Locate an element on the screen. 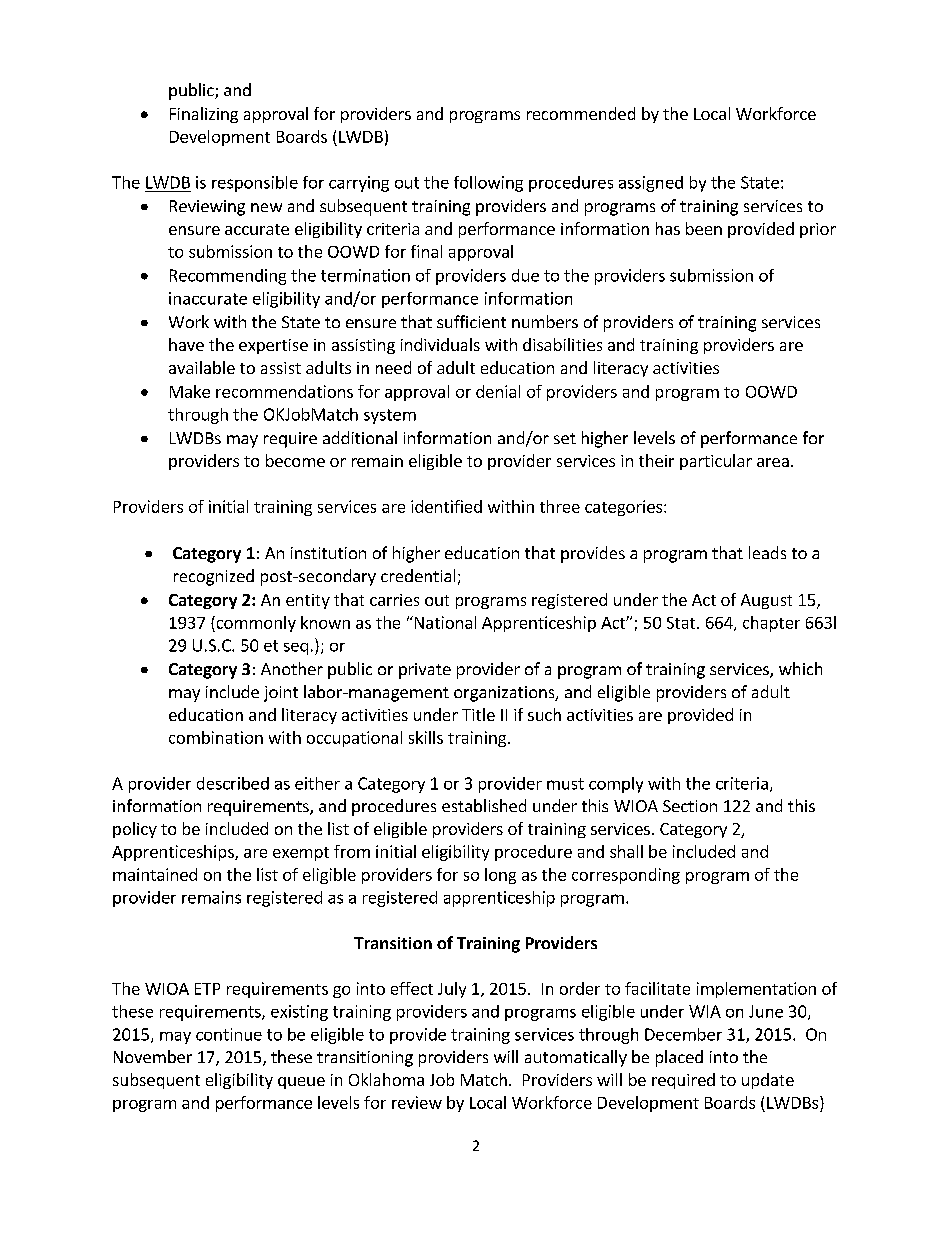  responsible is located at coordinates (255, 184).
